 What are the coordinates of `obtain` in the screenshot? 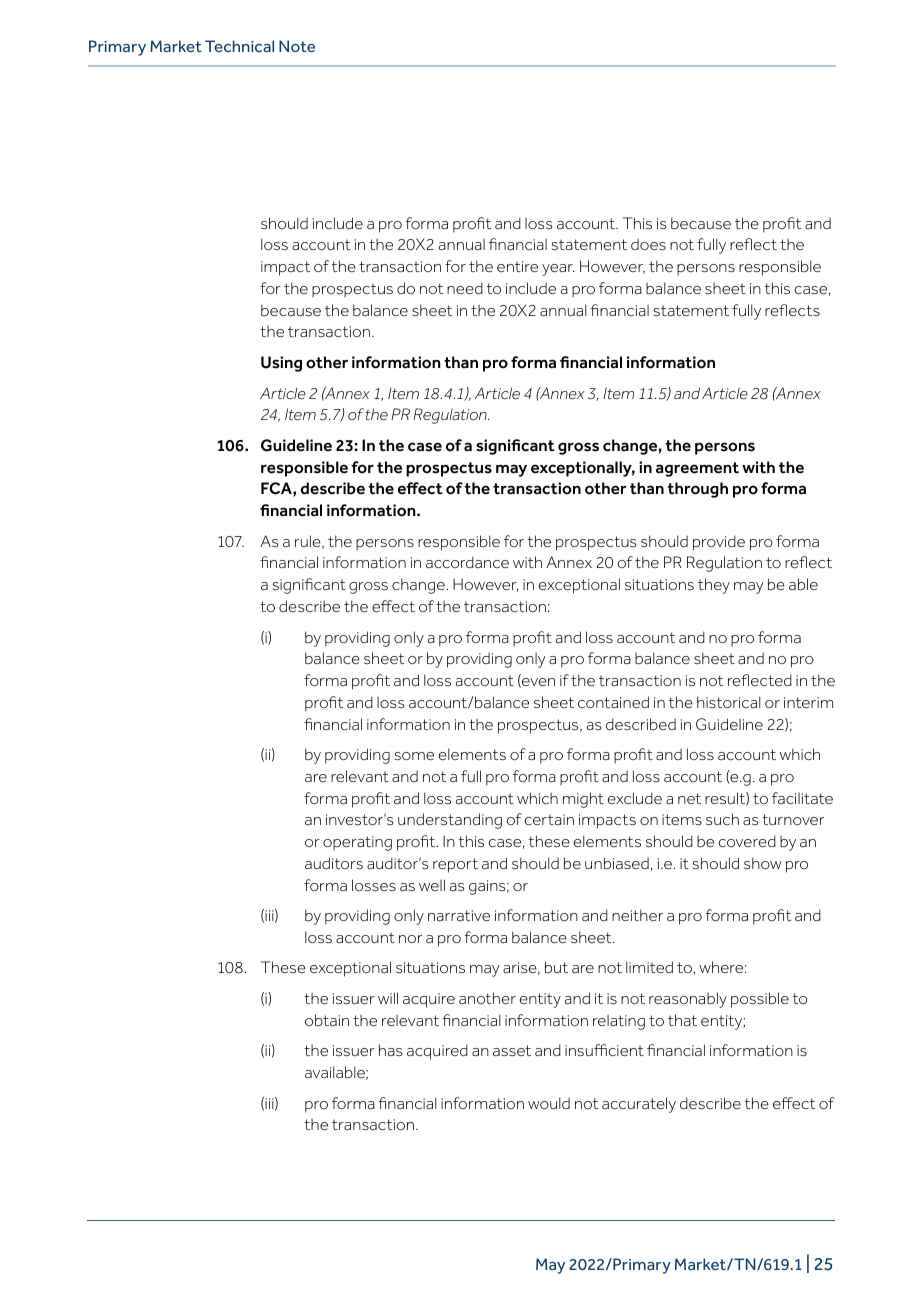 It's located at (327, 1020).
